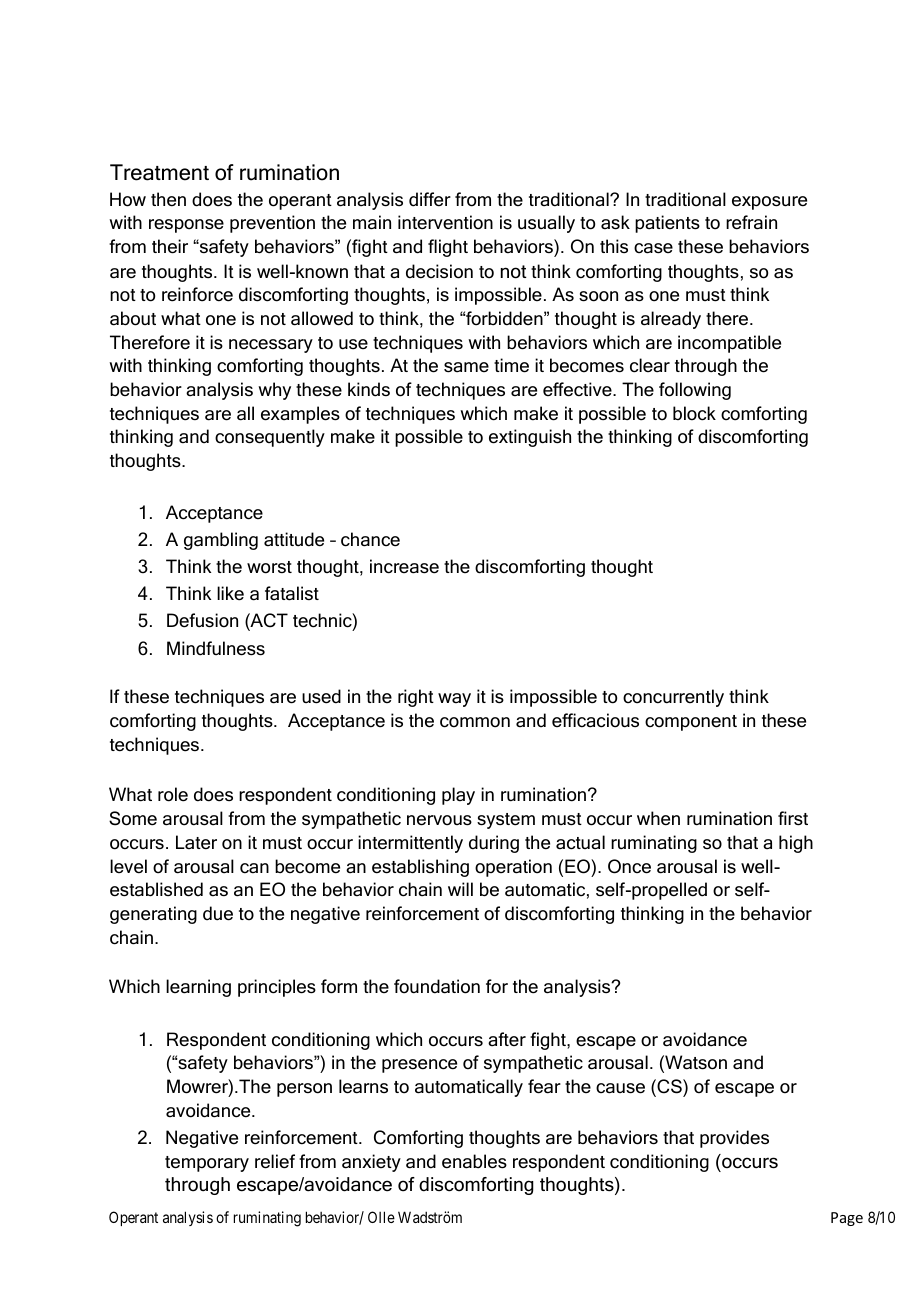 The width and height of the image is (924, 1308). Describe the element at coordinates (186, 226) in the image. I see `response` at that location.
